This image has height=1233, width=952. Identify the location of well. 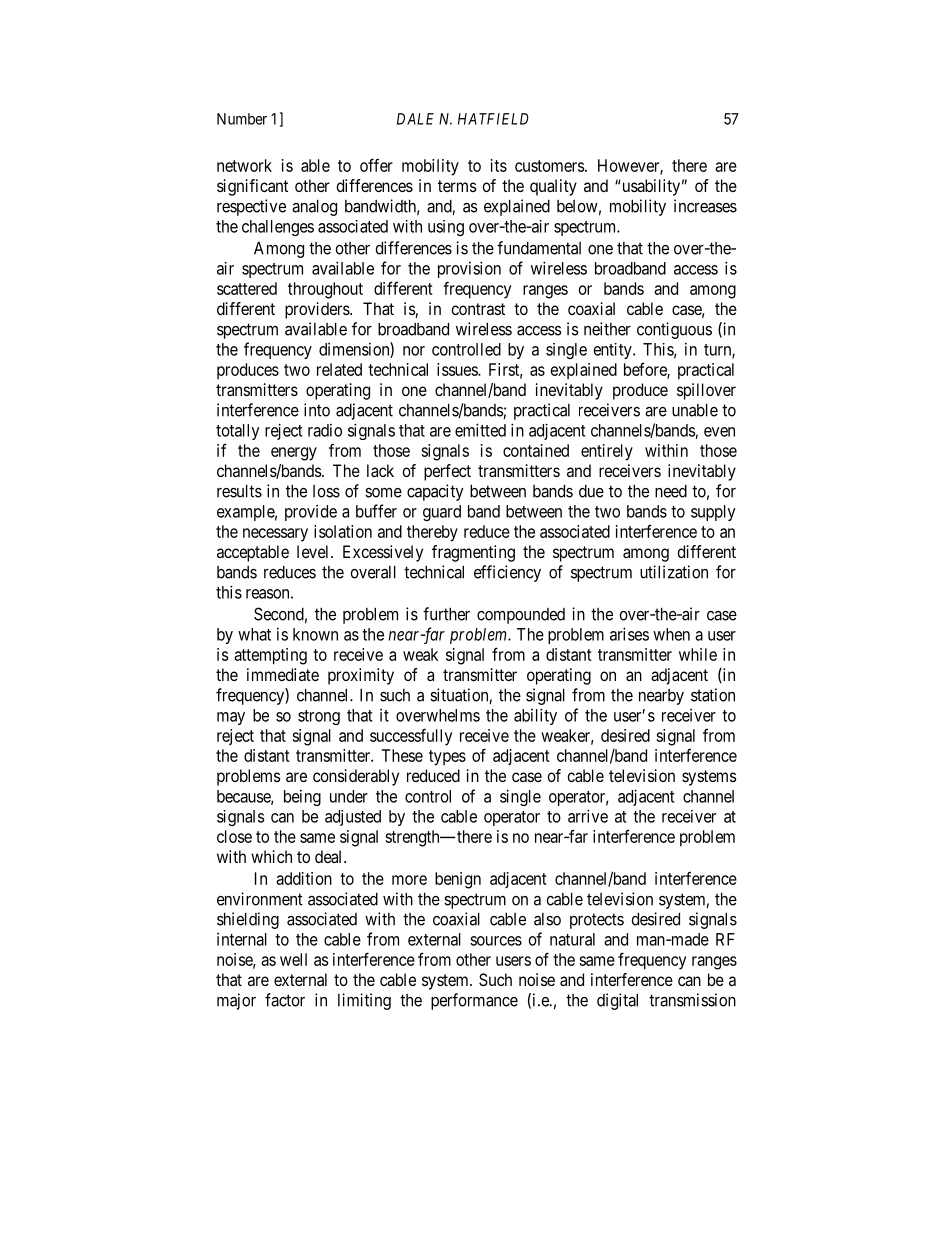
(293, 959).
